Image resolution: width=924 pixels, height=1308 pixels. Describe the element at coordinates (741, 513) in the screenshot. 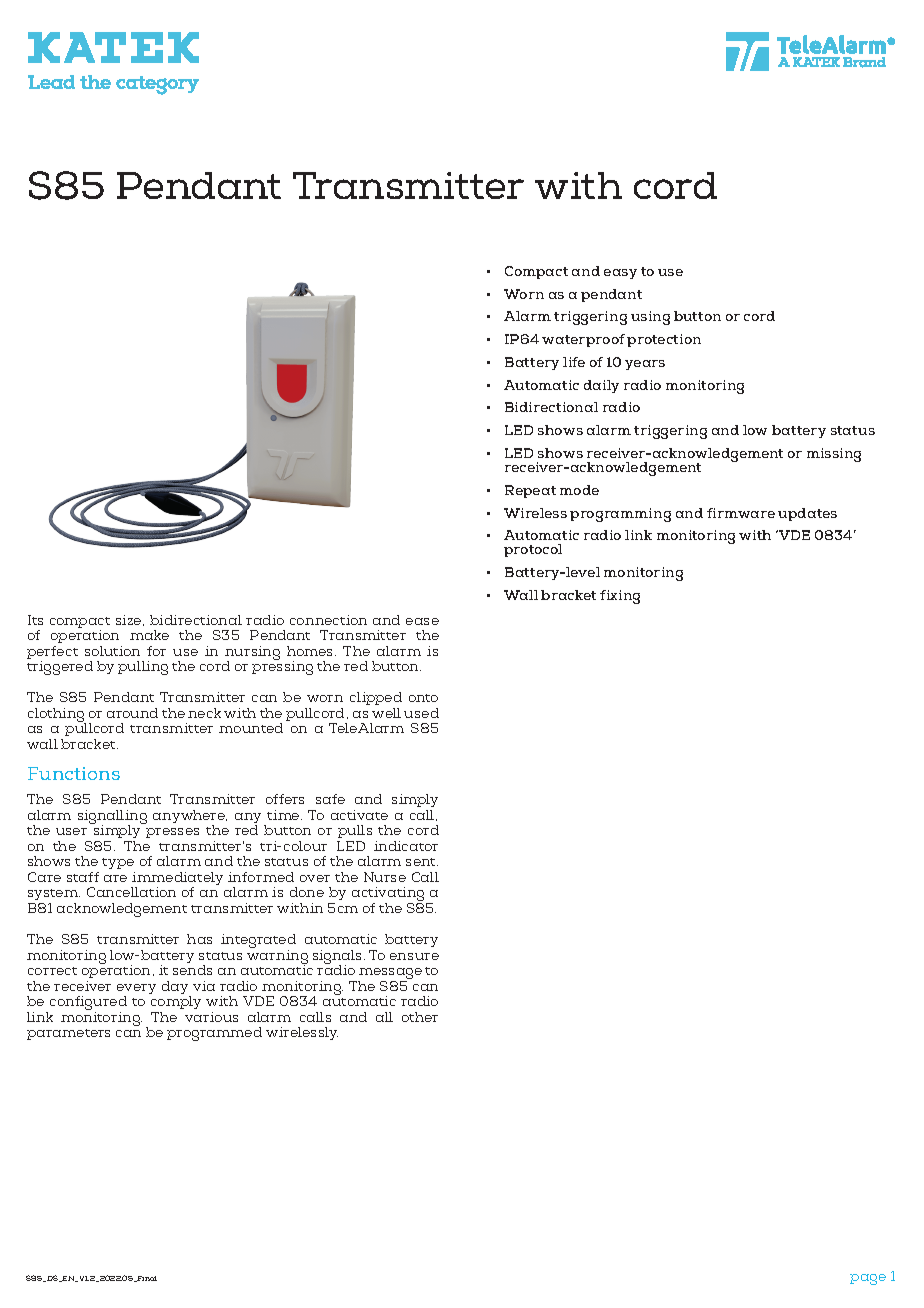

I see `firmware` at that location.
